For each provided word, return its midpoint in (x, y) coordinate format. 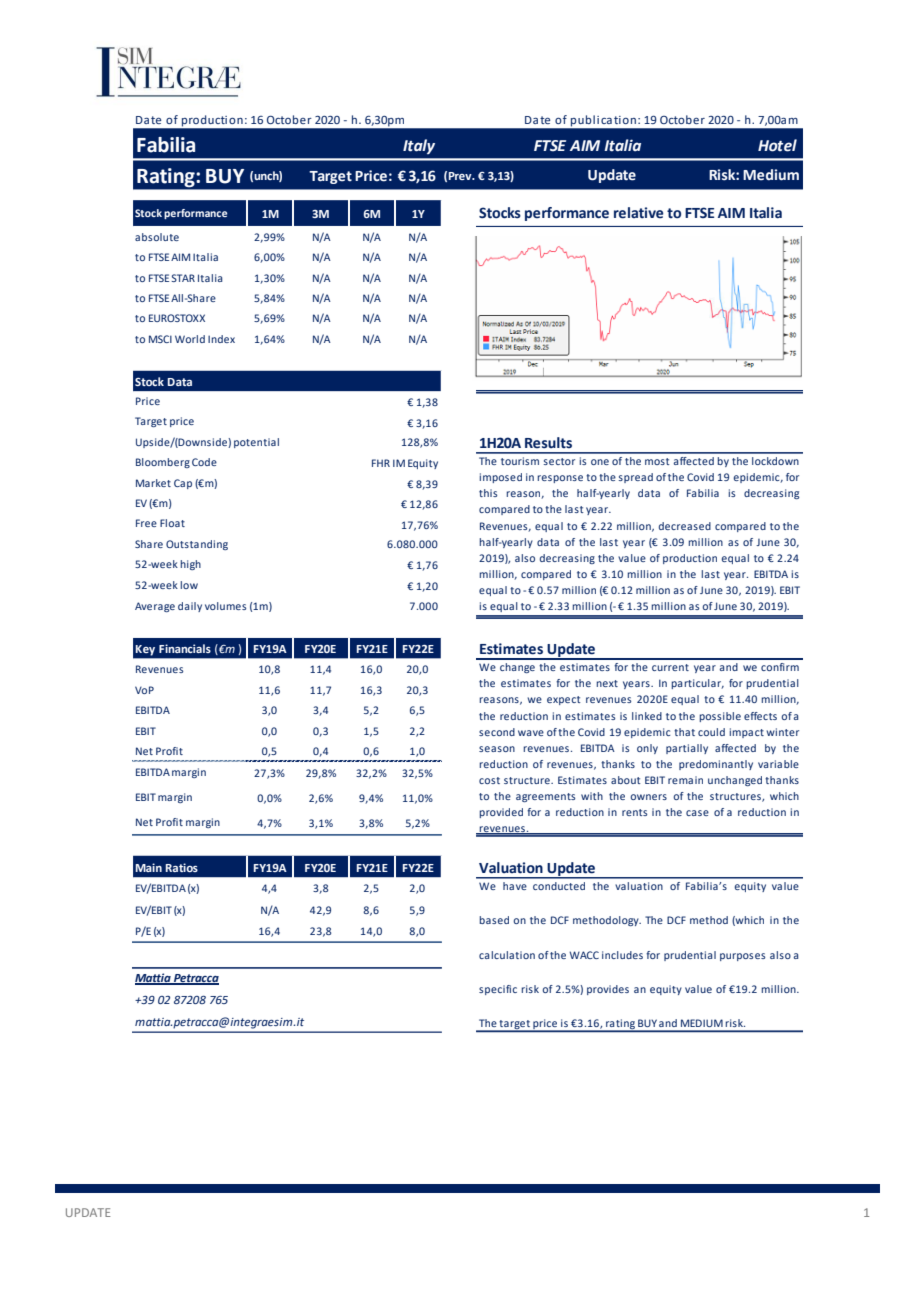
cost (489, 780)
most (657, 461)
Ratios (182, 867)
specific (498, 990)
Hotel (777, 145)
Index (221, 339)
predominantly (716, 765)
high (190, 565)
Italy (419, 146)
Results (548, 443)
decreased (685, 526)
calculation (507, 955)
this (488, 493)
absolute (157, 237)
